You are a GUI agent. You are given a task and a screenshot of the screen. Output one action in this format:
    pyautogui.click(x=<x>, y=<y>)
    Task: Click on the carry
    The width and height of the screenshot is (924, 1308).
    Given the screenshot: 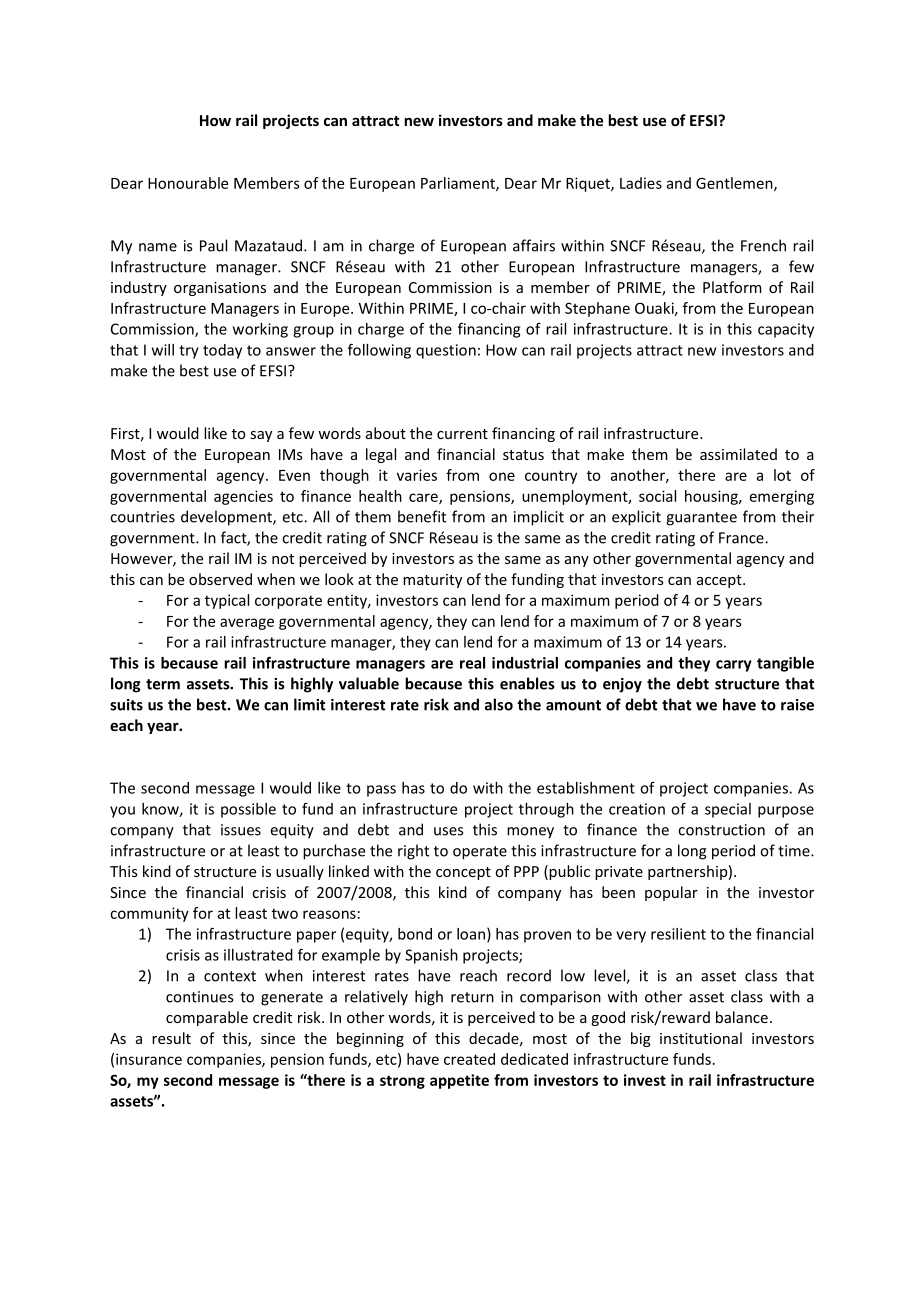 What is the action you would take?
    pyautogui.click(x=734, y=666)
